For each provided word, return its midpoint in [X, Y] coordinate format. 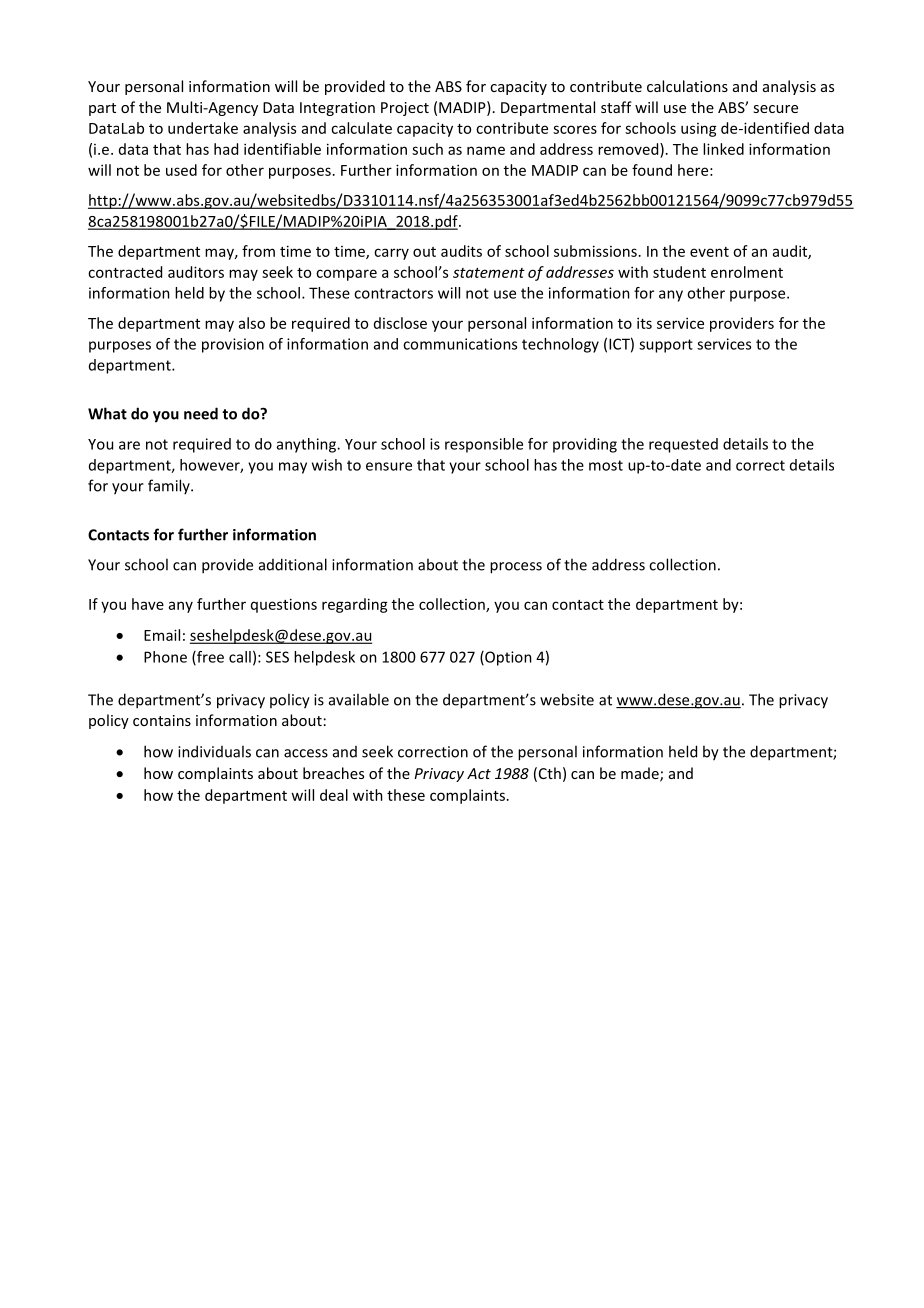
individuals [214, 751]
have [148, 604]
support [666, 346]
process [516, 568]
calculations [687, 86]
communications [460, 344]
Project [405, 109]
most [606, 465]
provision [233, 345]
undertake [203, 128]
